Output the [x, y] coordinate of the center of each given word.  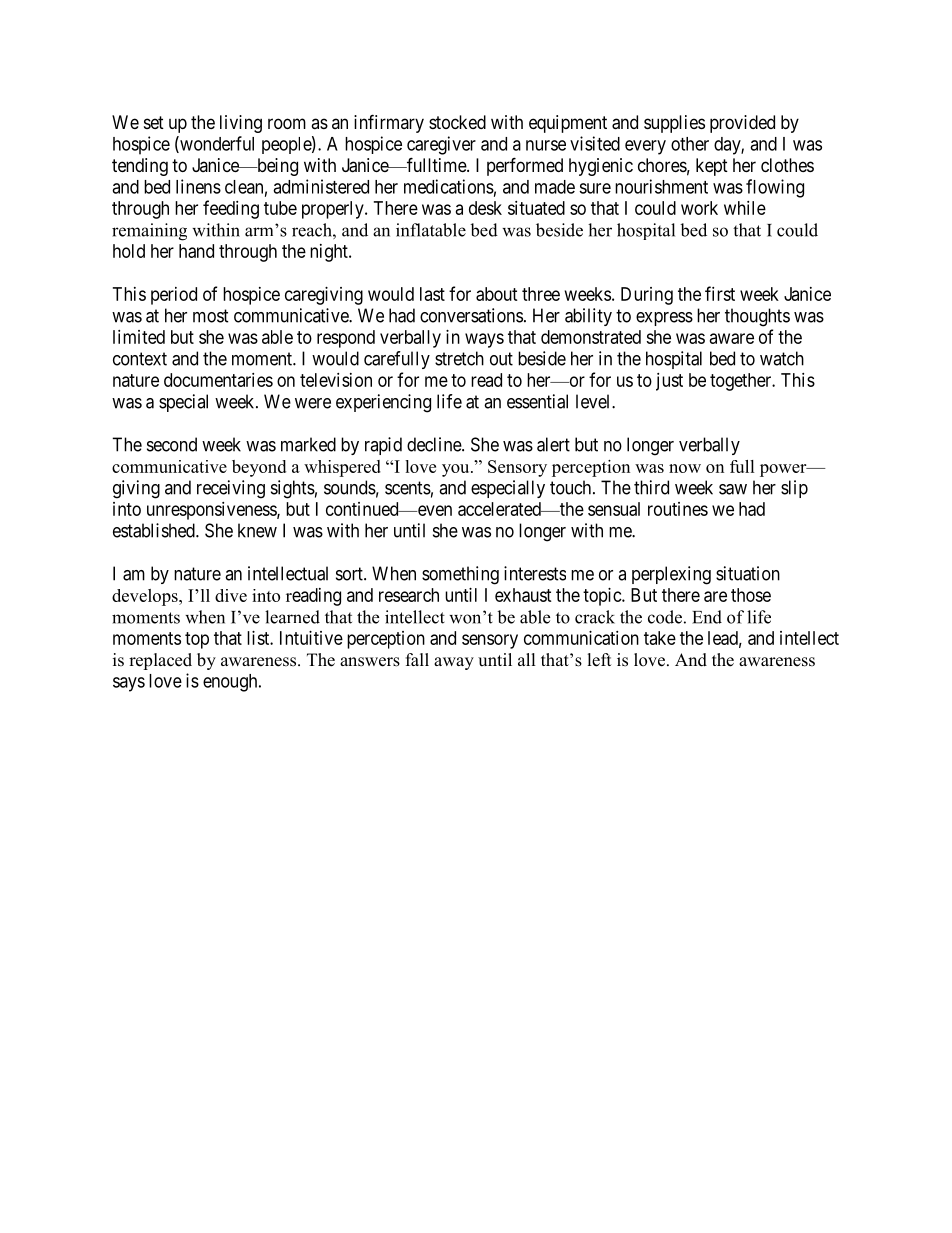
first [720, 293]
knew [257, 530]
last [432, 294]
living [241, 124]
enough [231, 683]
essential [537, 401]
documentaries [218, 380]
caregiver [441, 145]
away [454, 663]
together [742, 382]
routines [678, 509]
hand [196, 251]
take [660, 638]
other [690, 144]
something [460, 575]
